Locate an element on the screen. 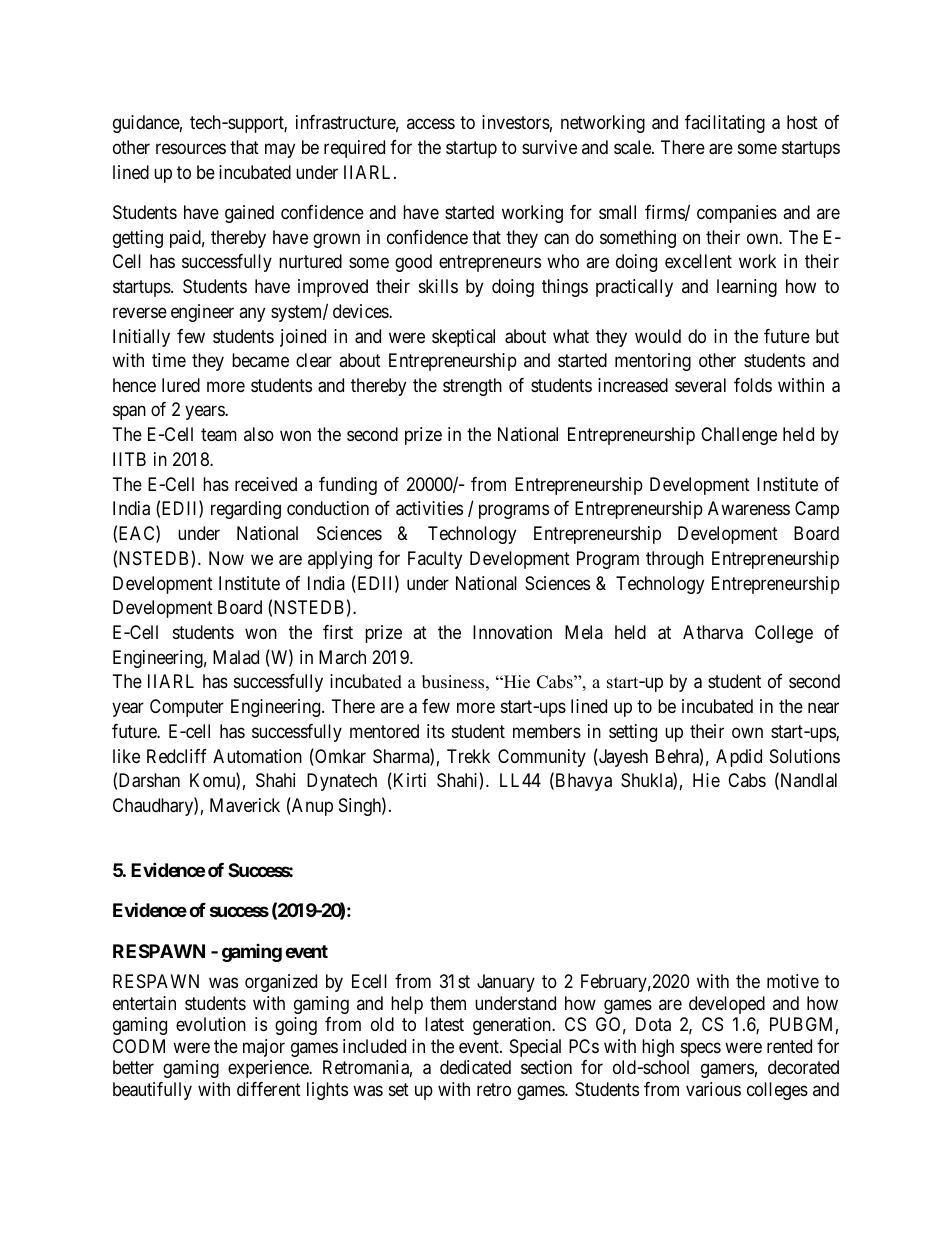  Community is located at coordinates (542, 758).
